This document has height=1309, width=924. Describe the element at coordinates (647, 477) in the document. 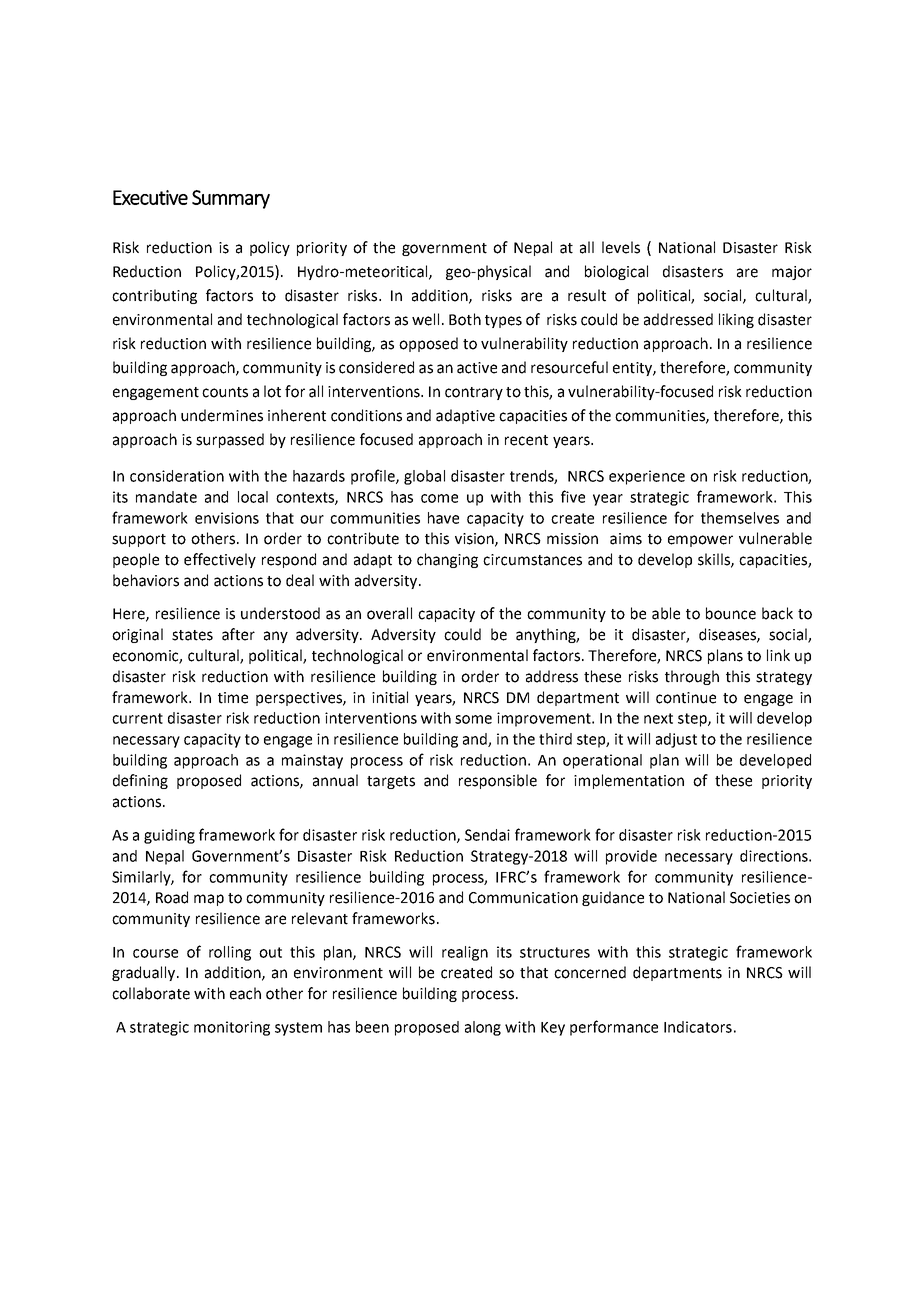

I see `experience` at that location.
